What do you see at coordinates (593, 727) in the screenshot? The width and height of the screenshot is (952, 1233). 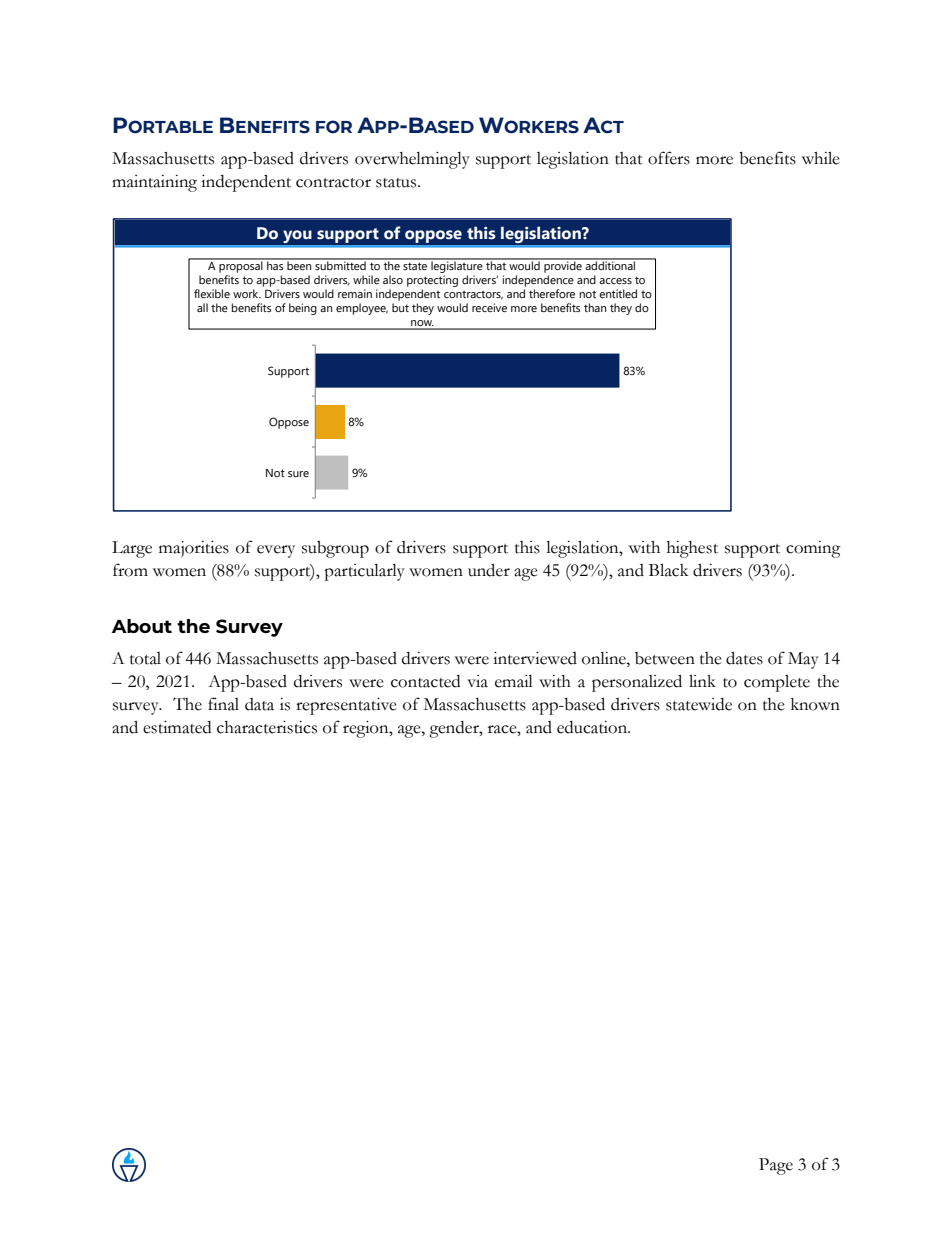 I see `education` at bounding box center [593, 727].
